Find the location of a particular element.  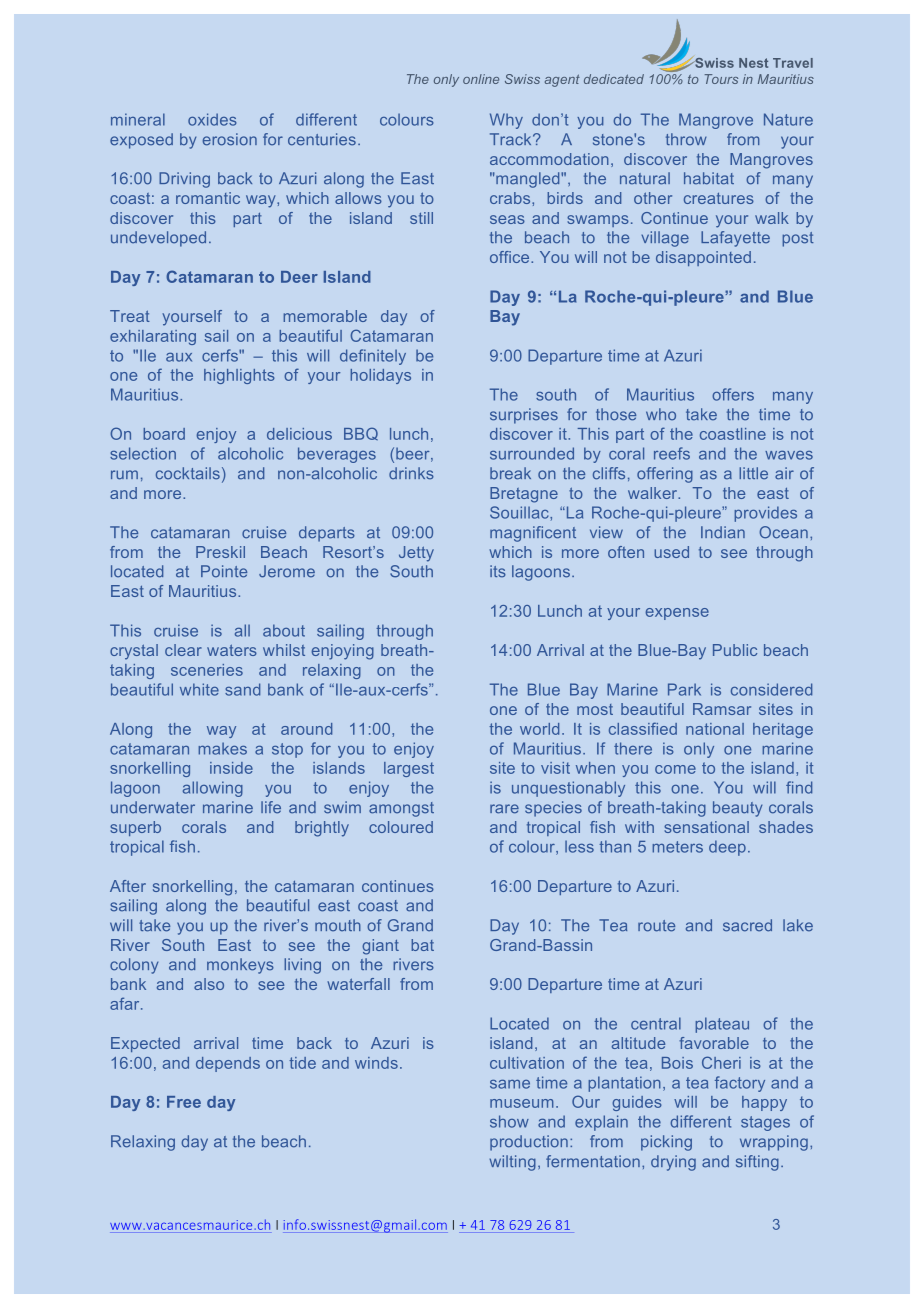

show is located at coordinates (509, 1121).
